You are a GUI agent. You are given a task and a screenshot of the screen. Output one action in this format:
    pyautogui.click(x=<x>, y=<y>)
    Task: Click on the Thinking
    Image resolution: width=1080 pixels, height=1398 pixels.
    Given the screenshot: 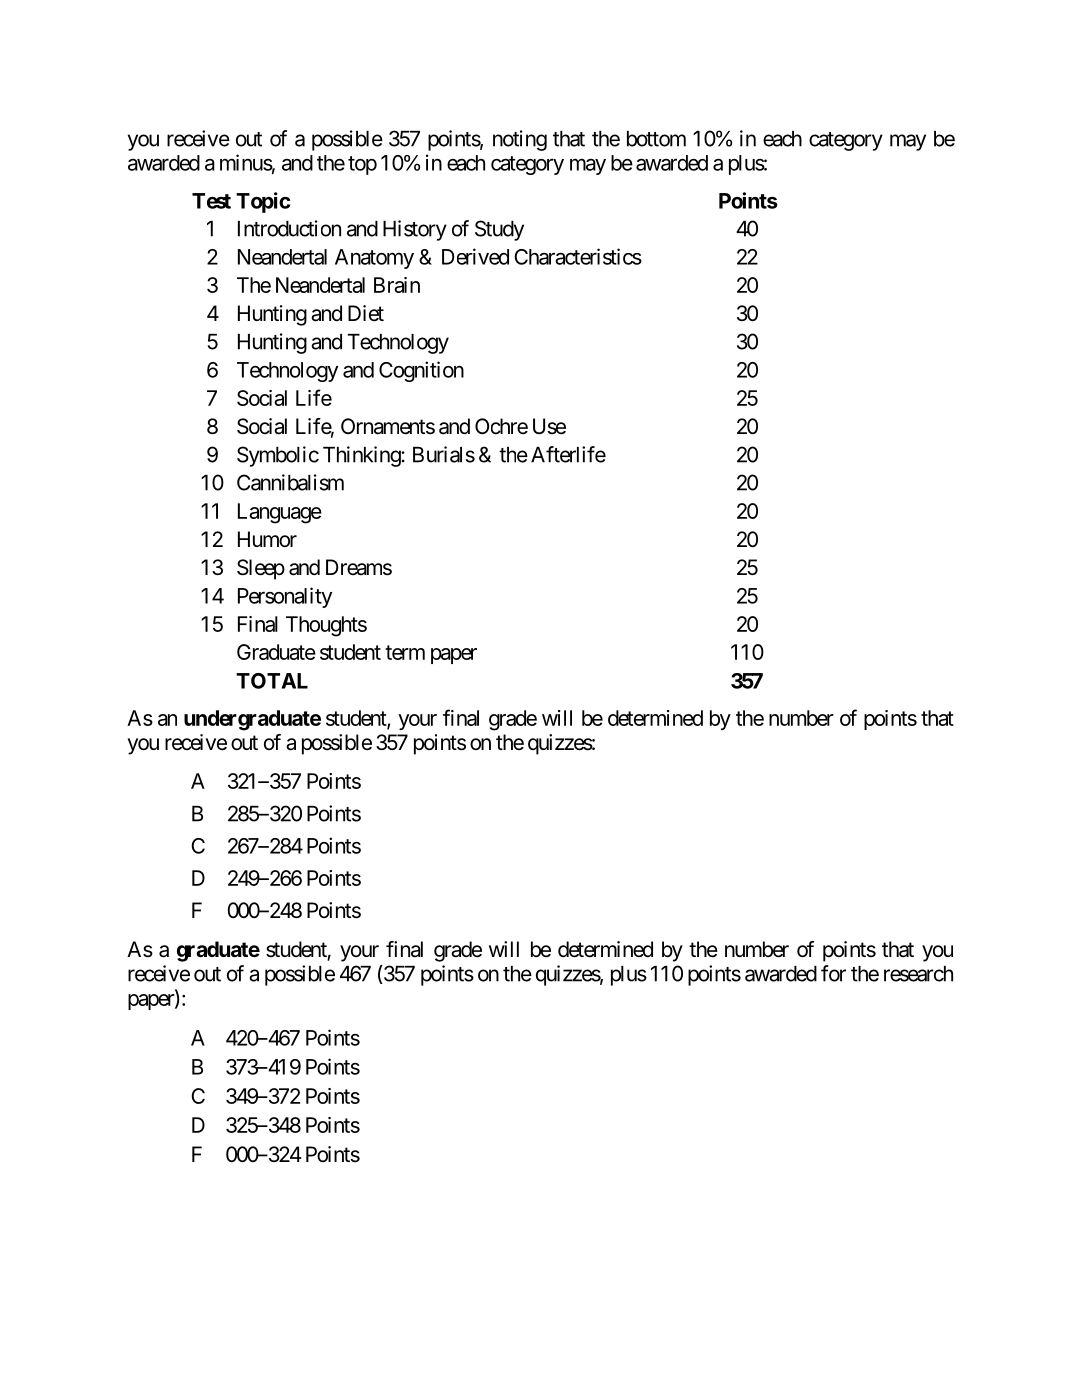 What is the action you would take?
    pyautogui.click(x=362, y=456)
